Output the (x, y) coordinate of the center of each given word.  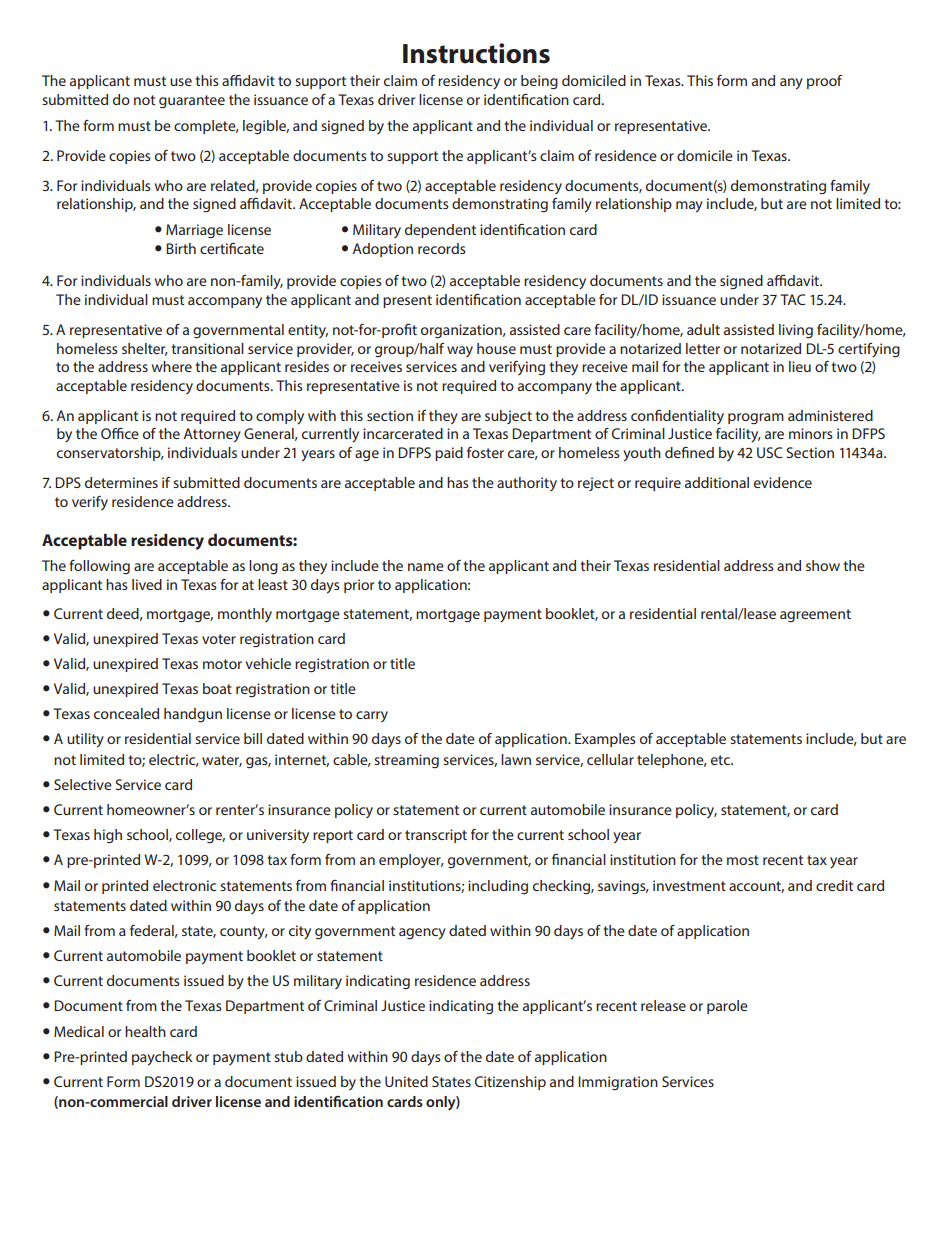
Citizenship (510, 1083)
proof (824, 82)
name (426, 567)
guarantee (192, 102)
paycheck (162, 1058)
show (823, 565)
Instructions (476, 53)
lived (147, 584)
